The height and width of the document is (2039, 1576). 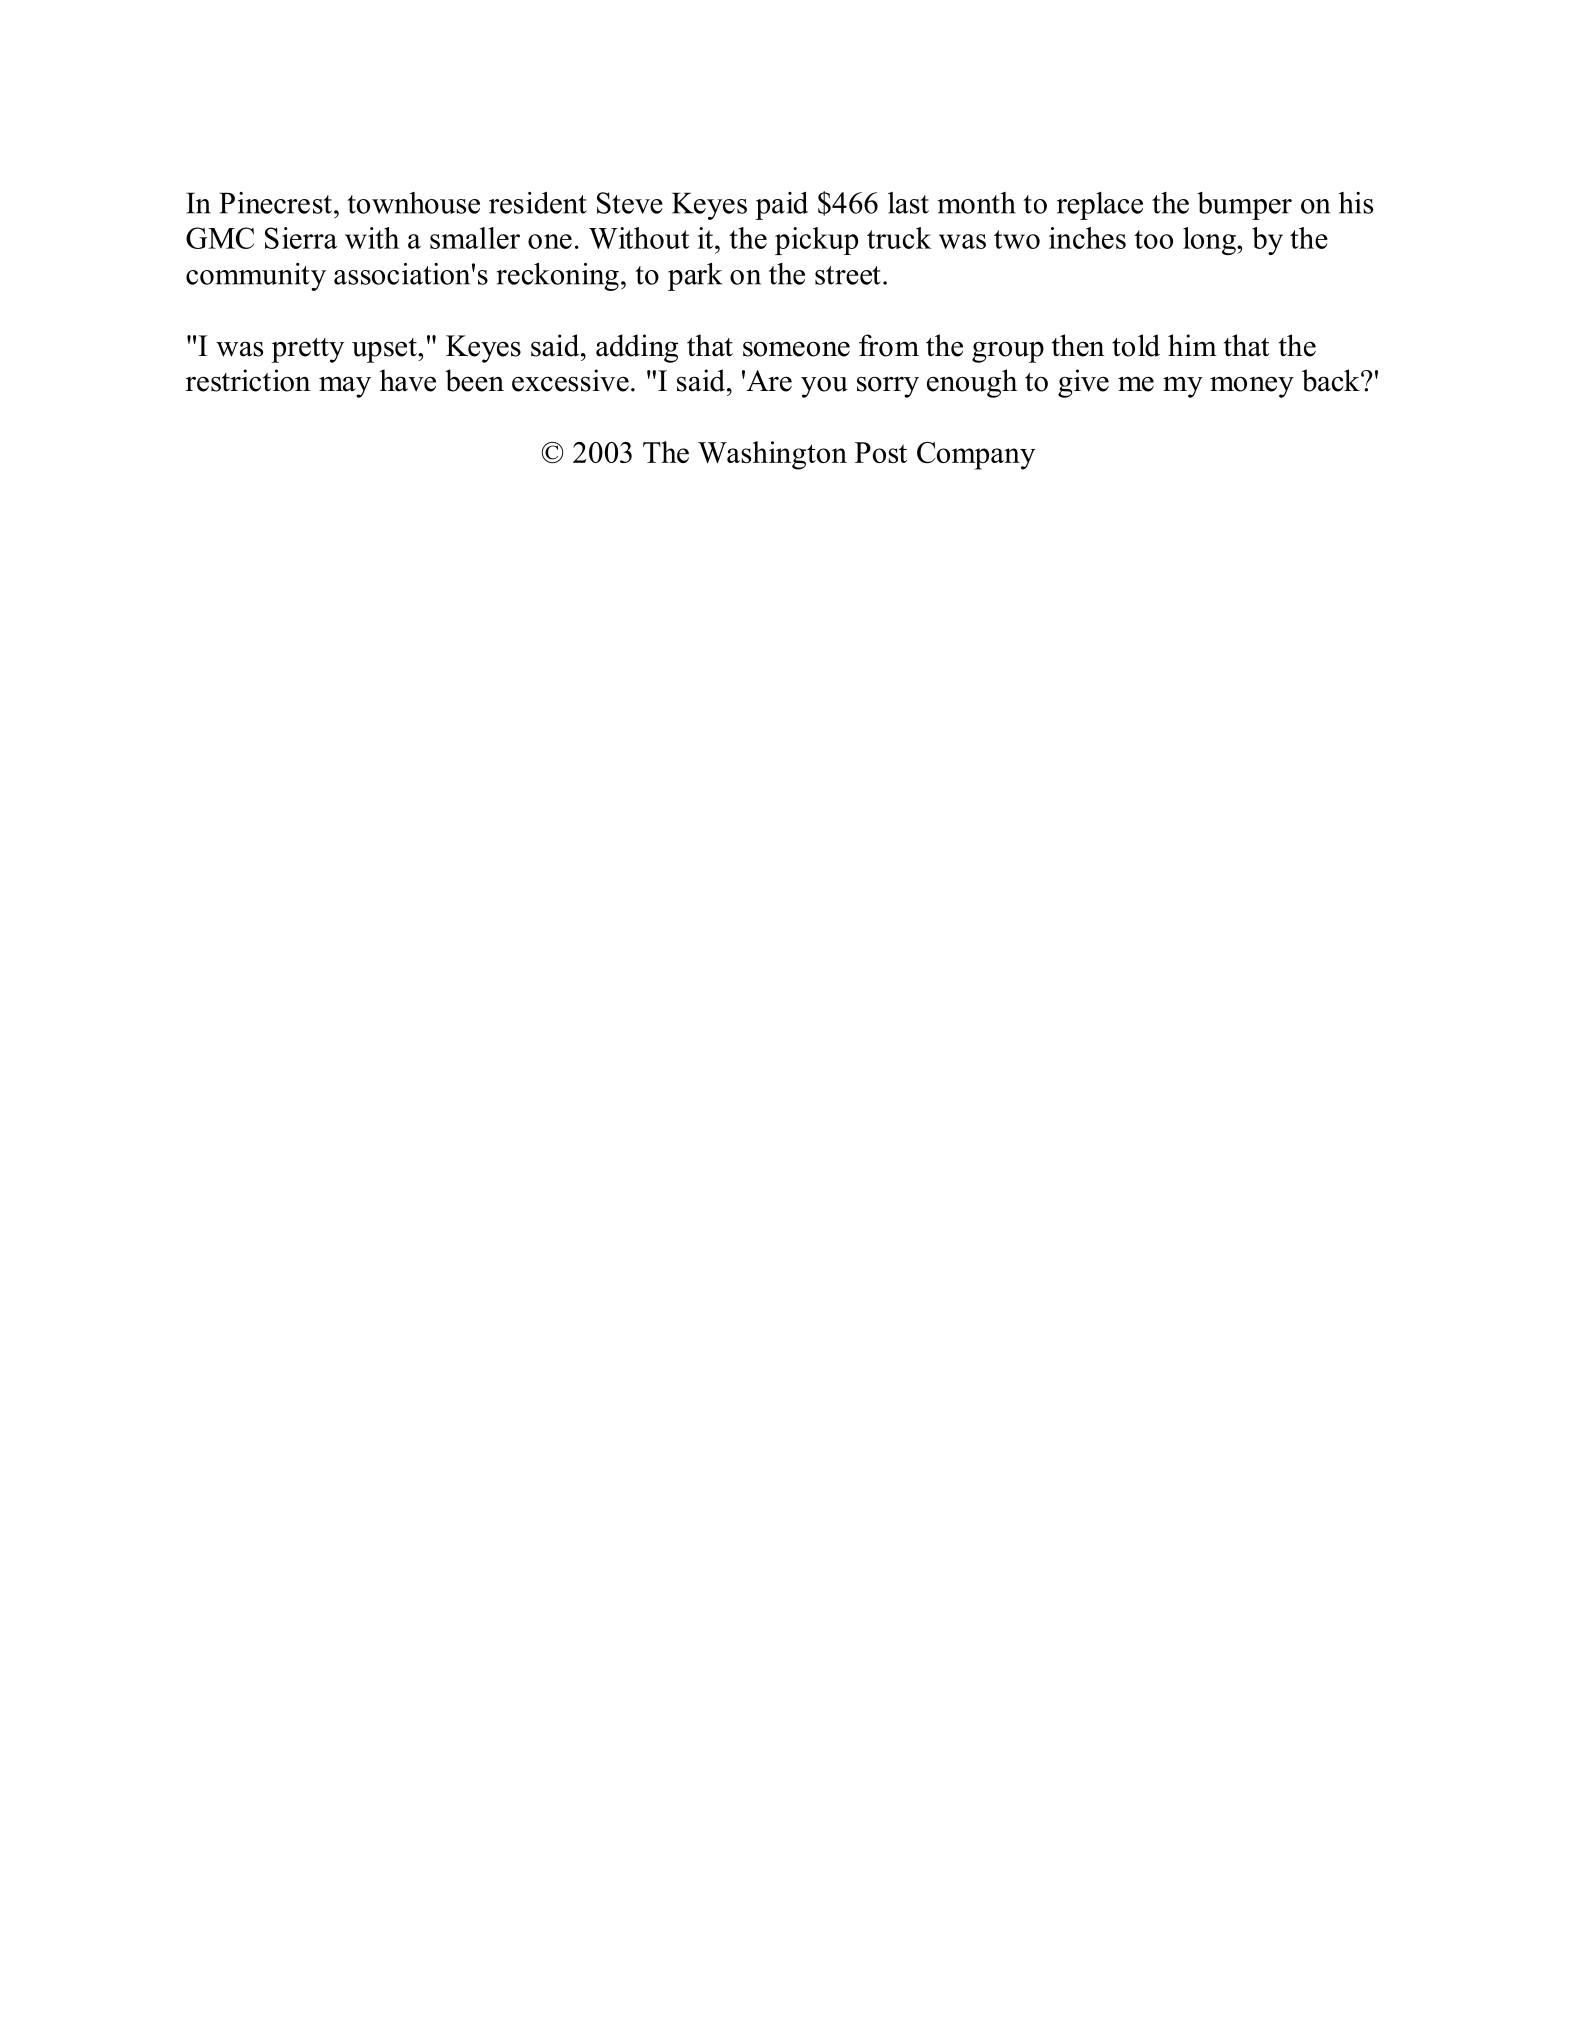 What do you see at coordinates (413, 203) in the document?
I see `townhouse` at bounding box center [413, 203].
